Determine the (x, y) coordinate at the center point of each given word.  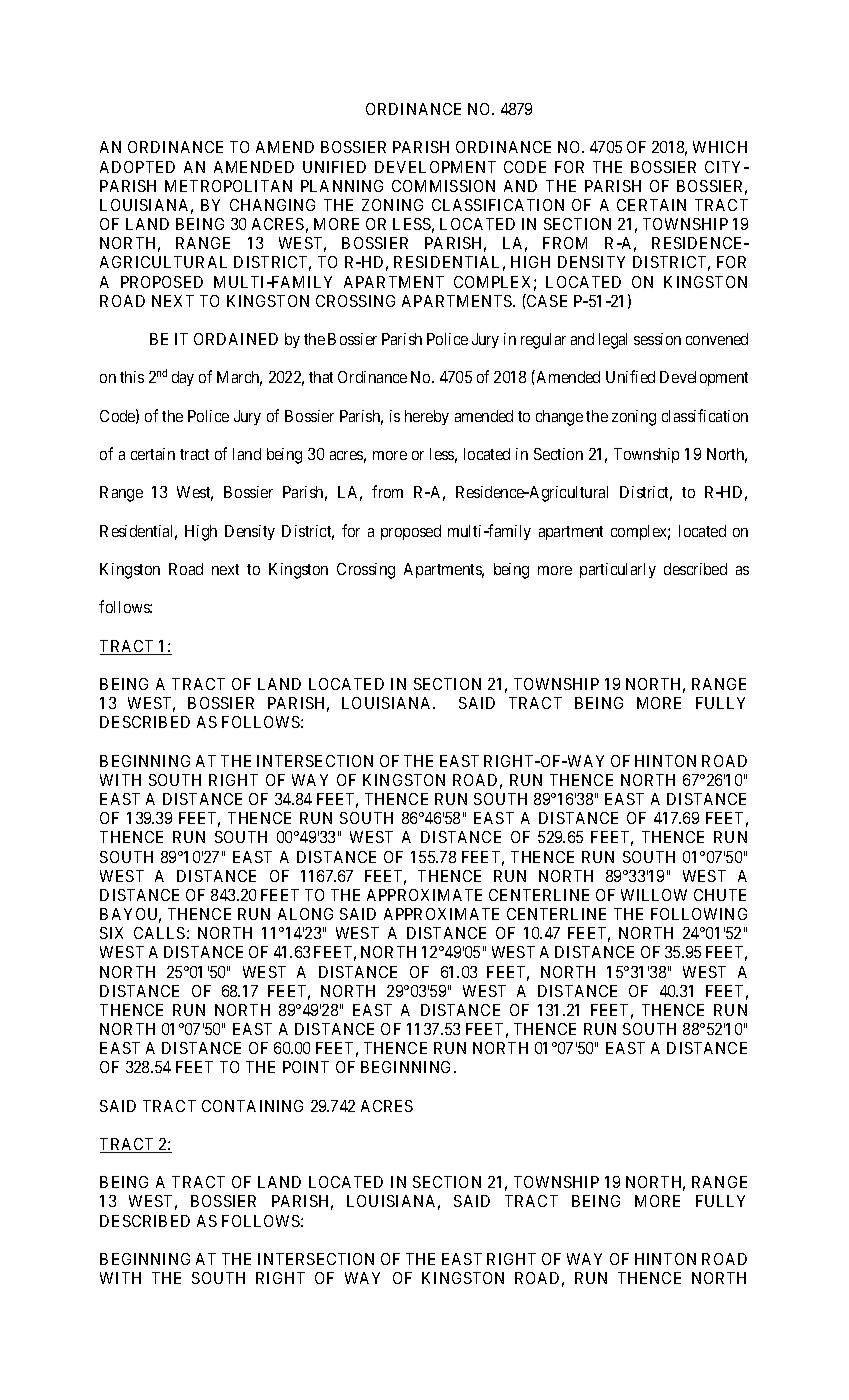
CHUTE (720, 895)
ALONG (305, 914)
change (559, 418)
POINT (306, 1067)
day (183, 378)
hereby (427, 417)
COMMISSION (443, 186)
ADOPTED (137, 167)
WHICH (720, 147)
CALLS (159, 933)
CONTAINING (252, 1106)
